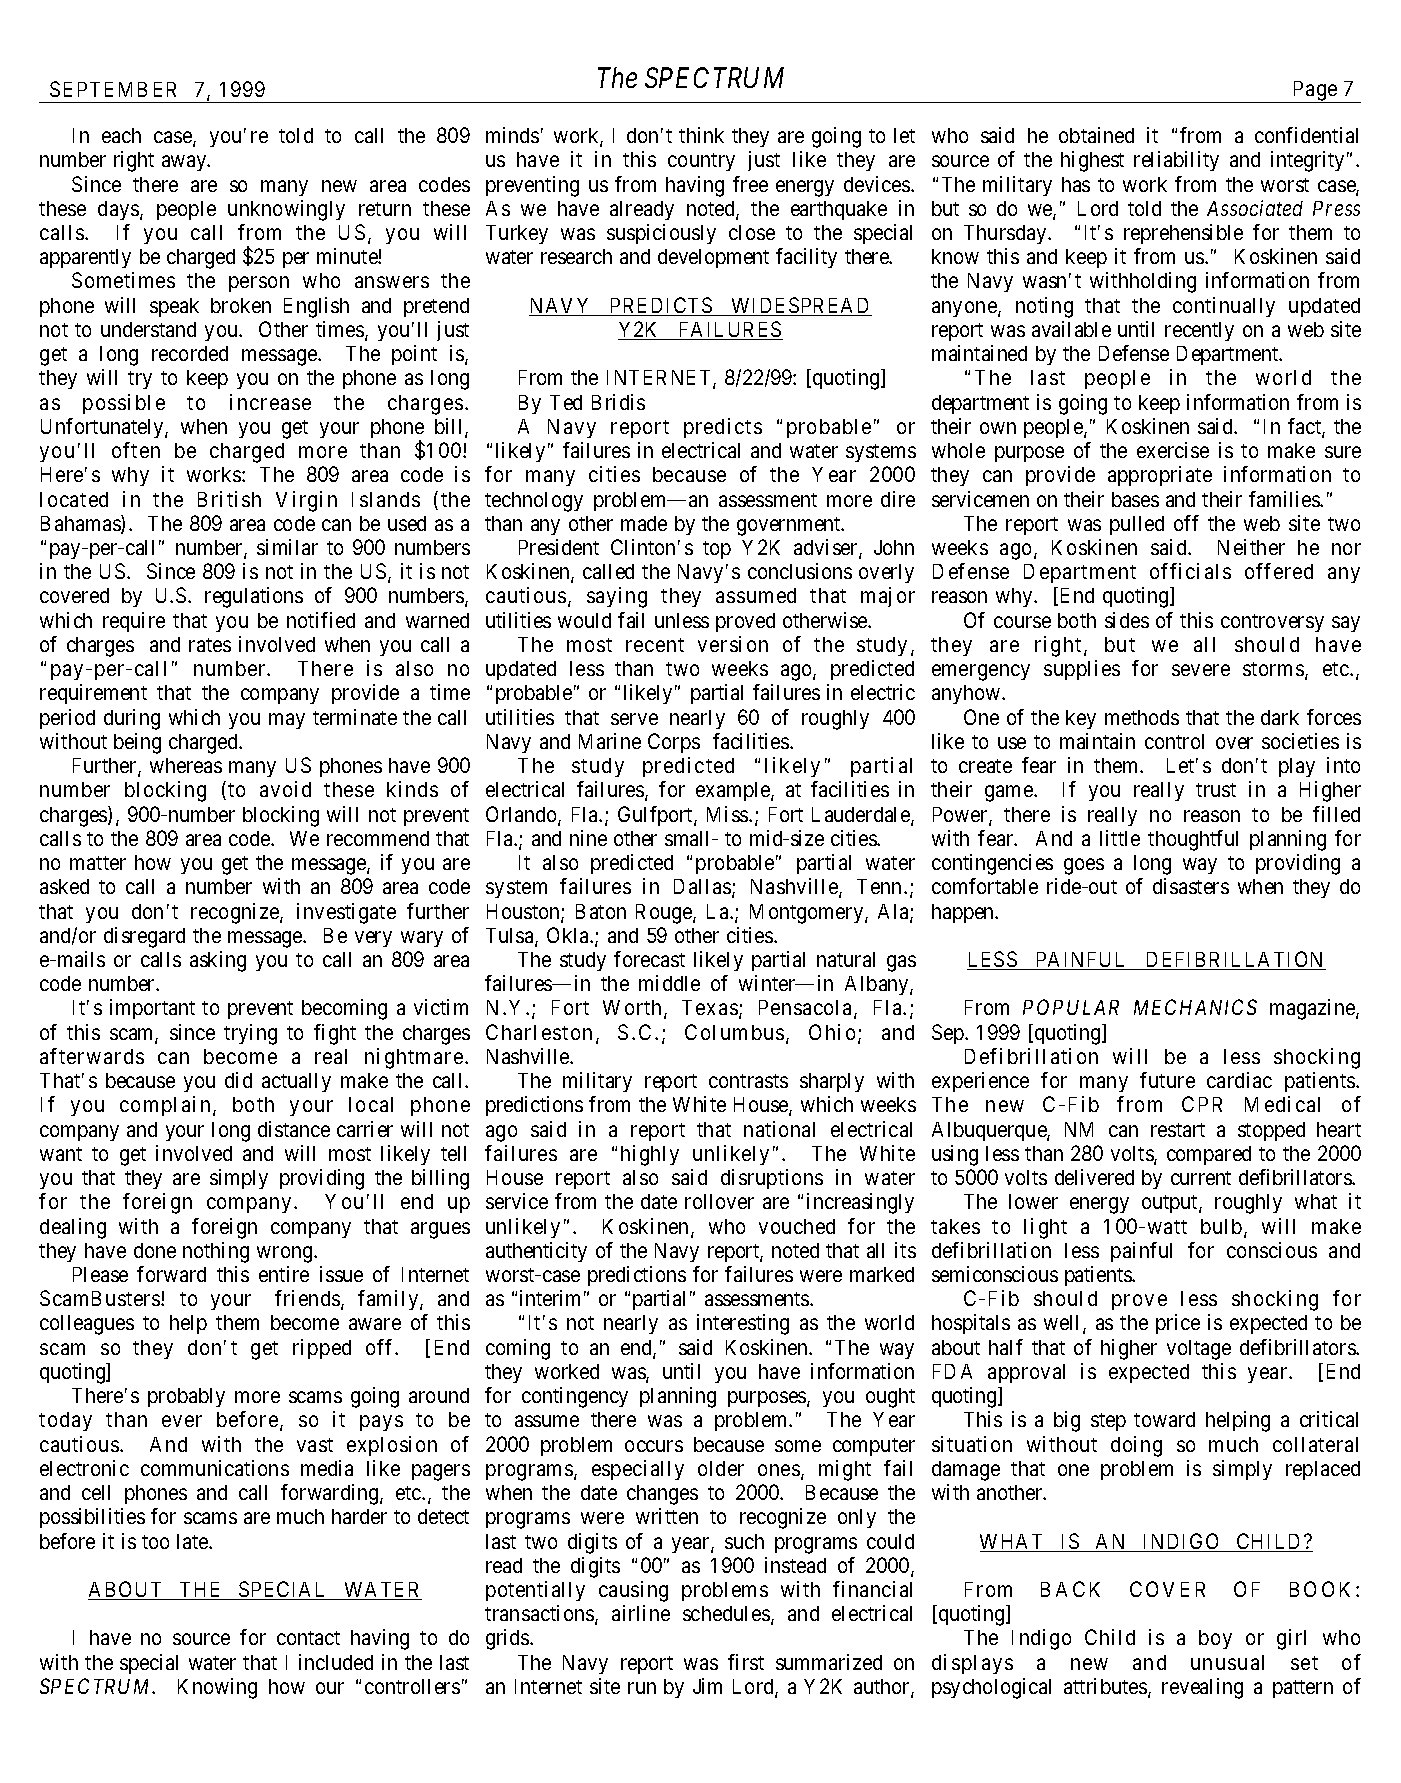 The height and width of the screenshot is (1783, 1401). I want to click on officials, so click(1190, 571).
